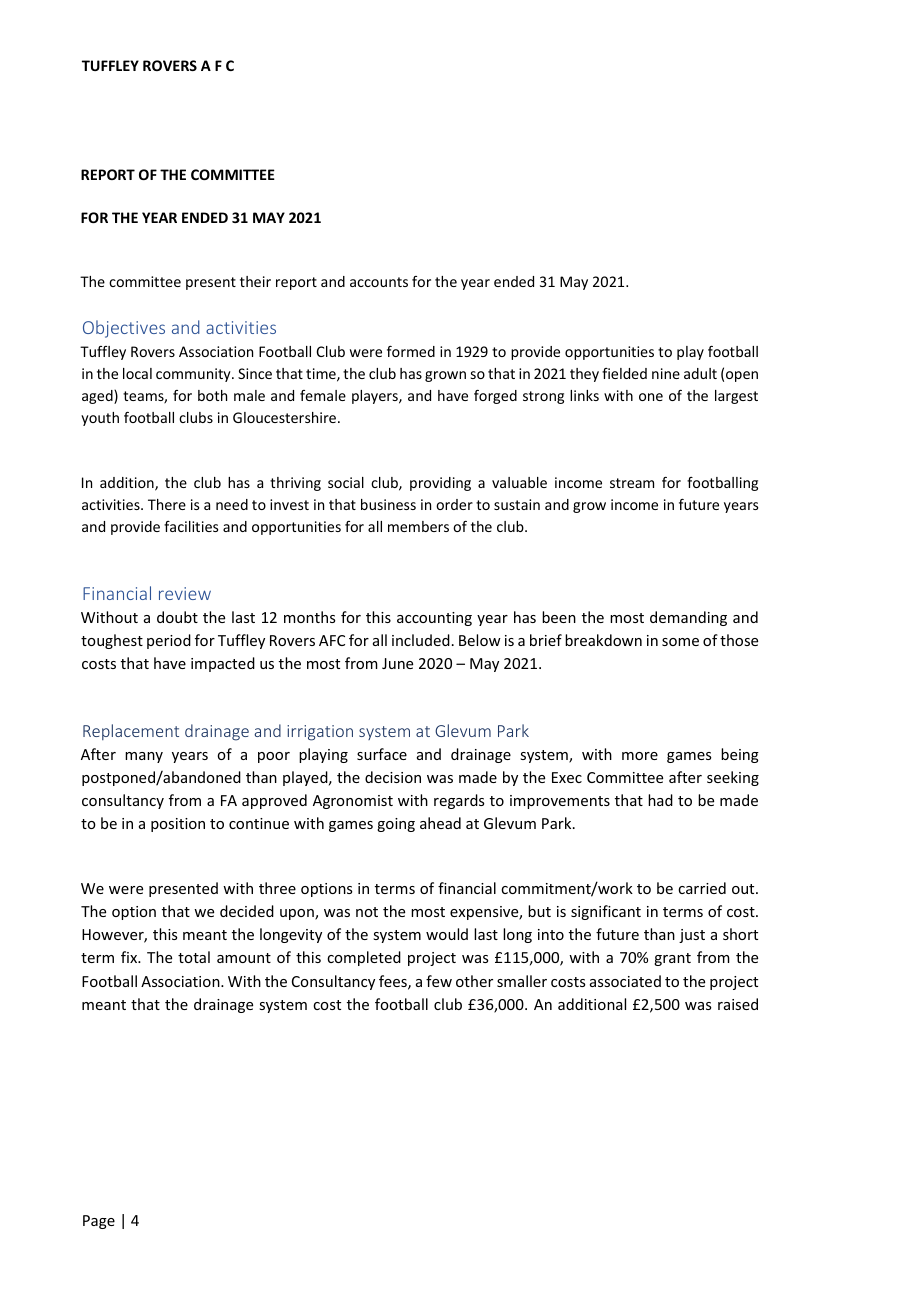  What do you see at coordinates (177, 617) in the screenshot?
I see `doubt` at bounding box center [177, 617].
